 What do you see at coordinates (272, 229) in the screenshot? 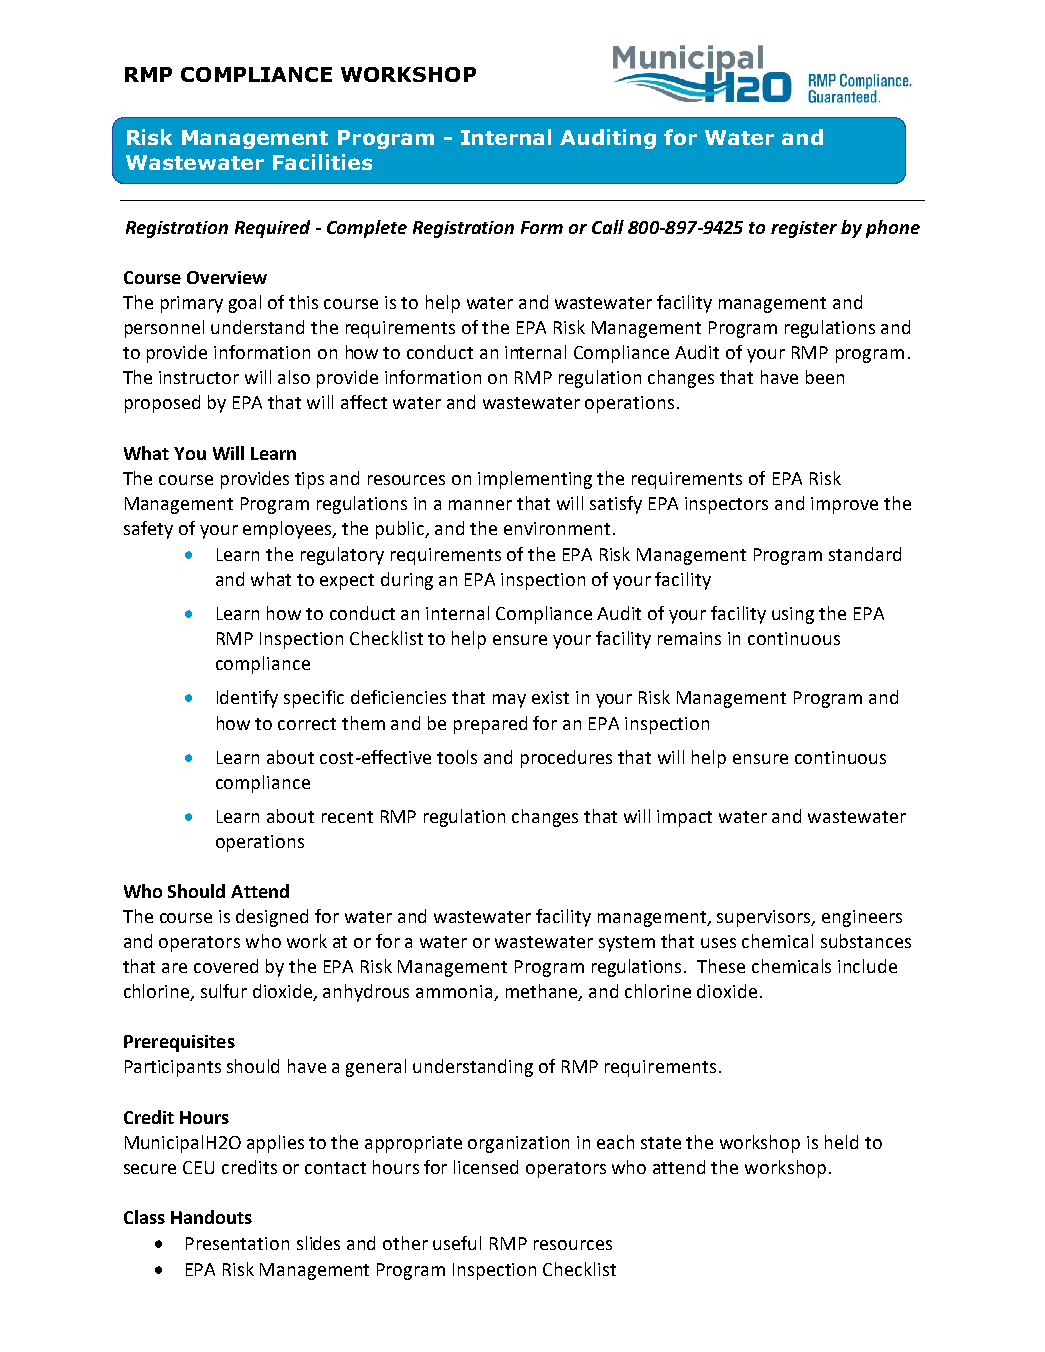
I see `Required` at bounding box center [272, 229].
